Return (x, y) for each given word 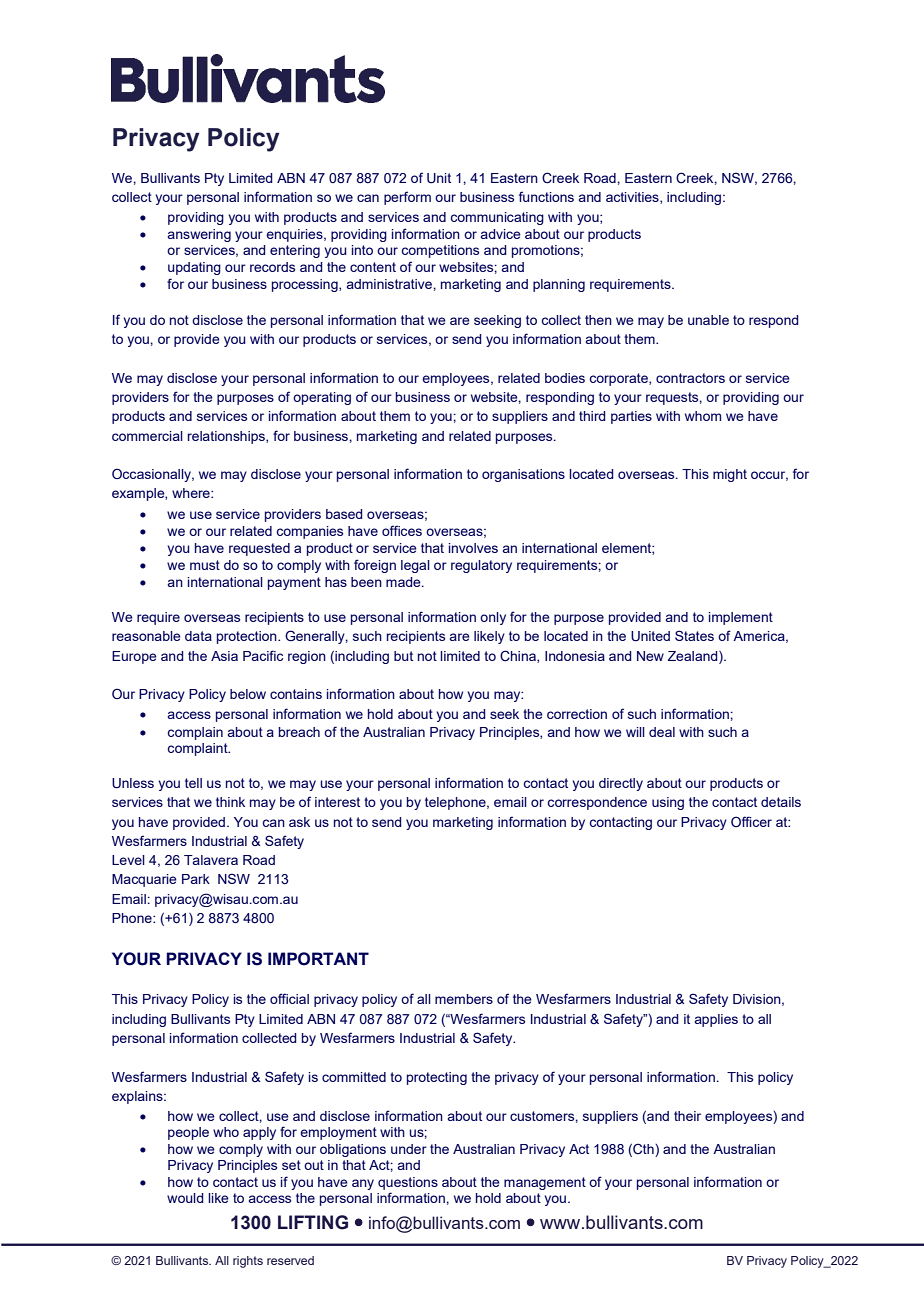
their (687, 1116)
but (403, 656)
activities (633, 198)
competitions (440, 251)
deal (662, 732)
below (248, 694)
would (185, 1198)
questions (408, 1185)
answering (199, 235)
